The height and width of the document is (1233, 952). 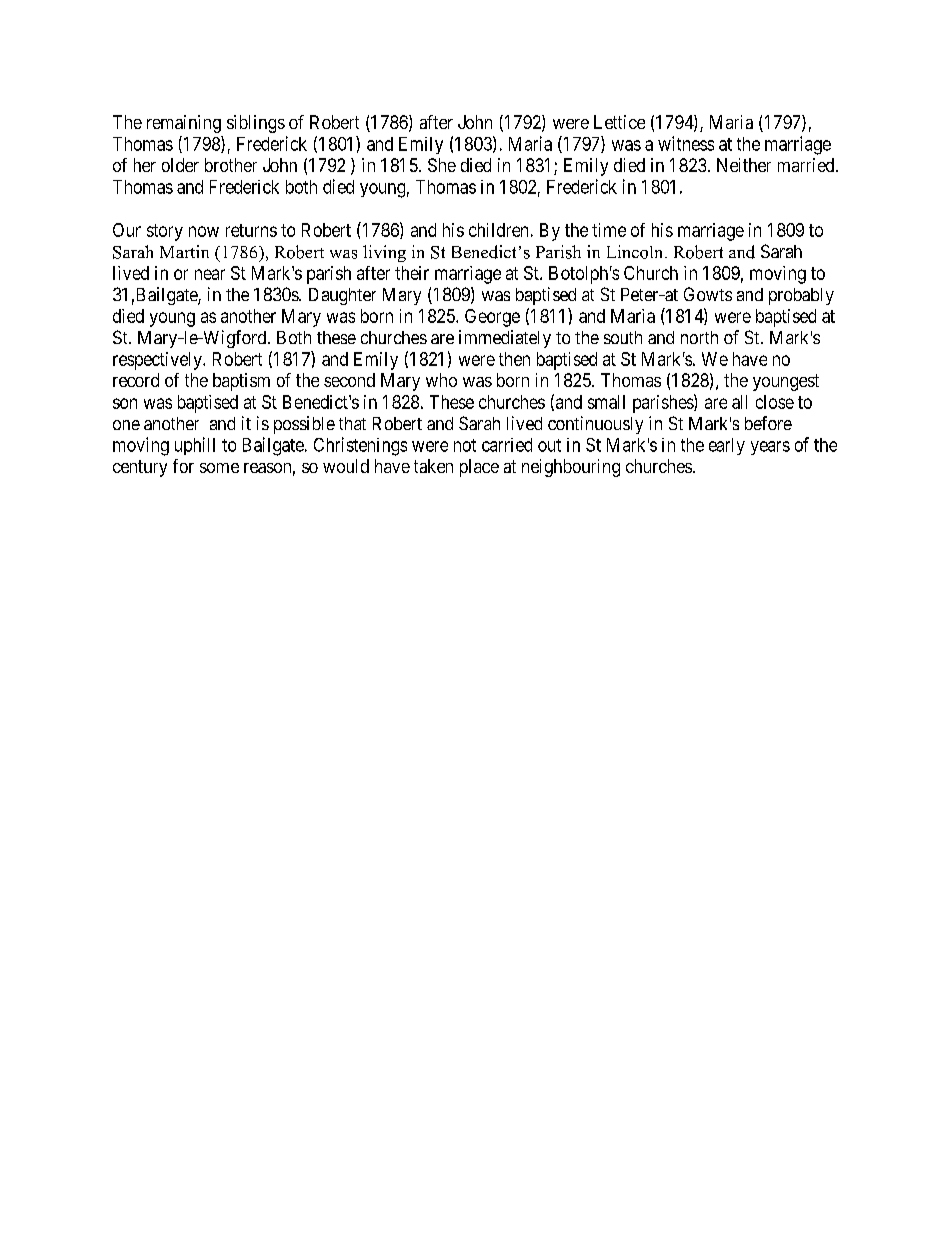 What do you see at coordinates (505, 339) in the document?
I see `immediately` at bounding box center [505, 339].
